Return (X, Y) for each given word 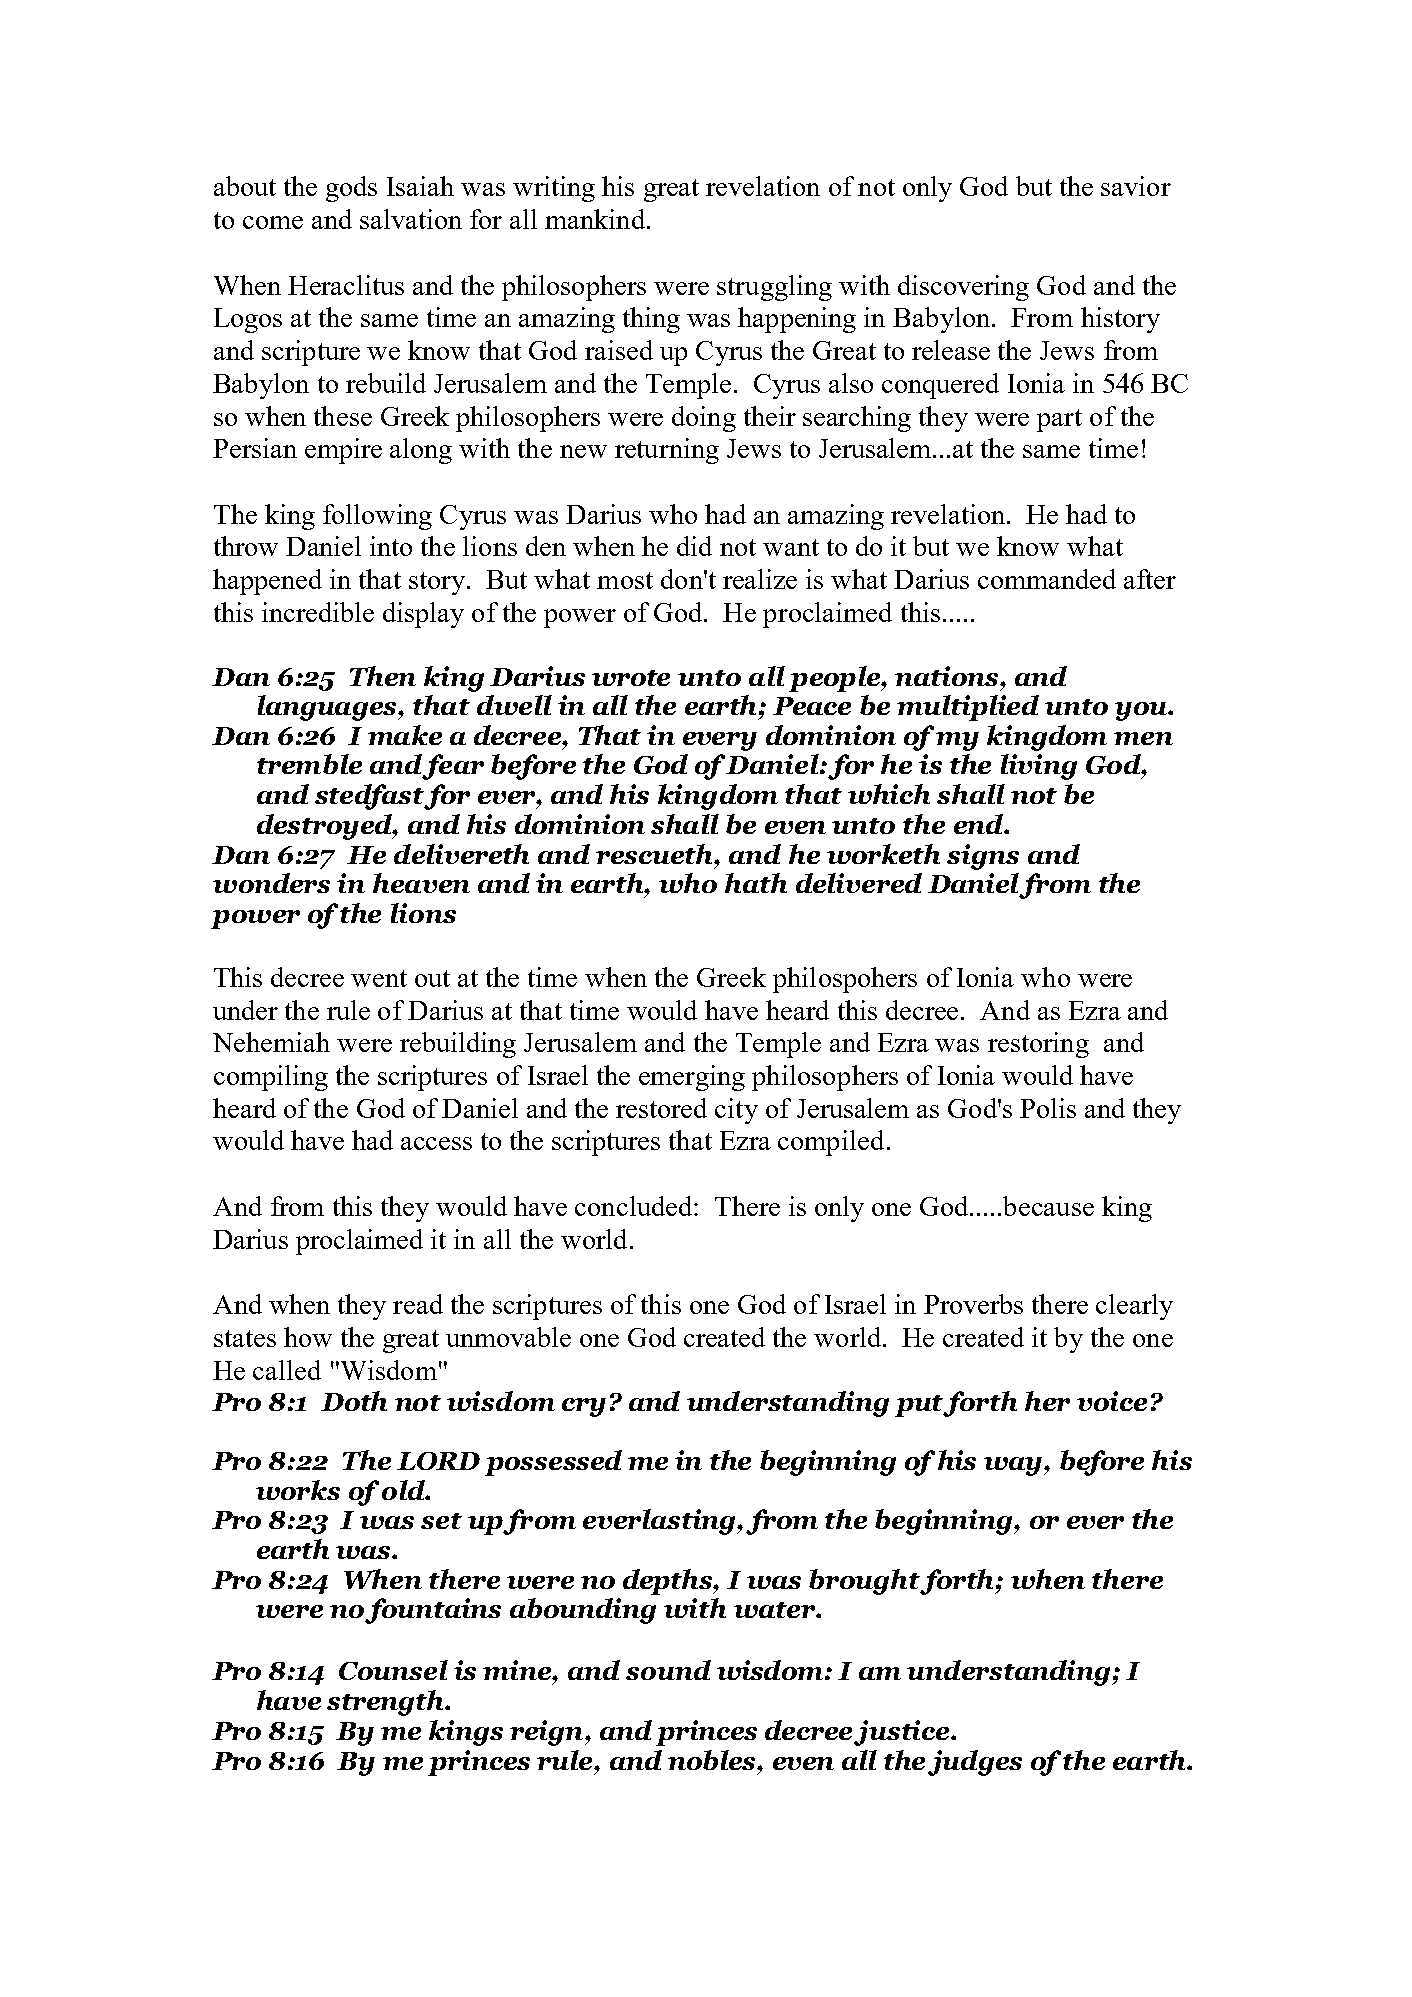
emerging (692, 1078)
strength (387, 1703)
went (379, 978)
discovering (963, 288)
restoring (1038, 1045)
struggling (774, 288)
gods (351, 189)
